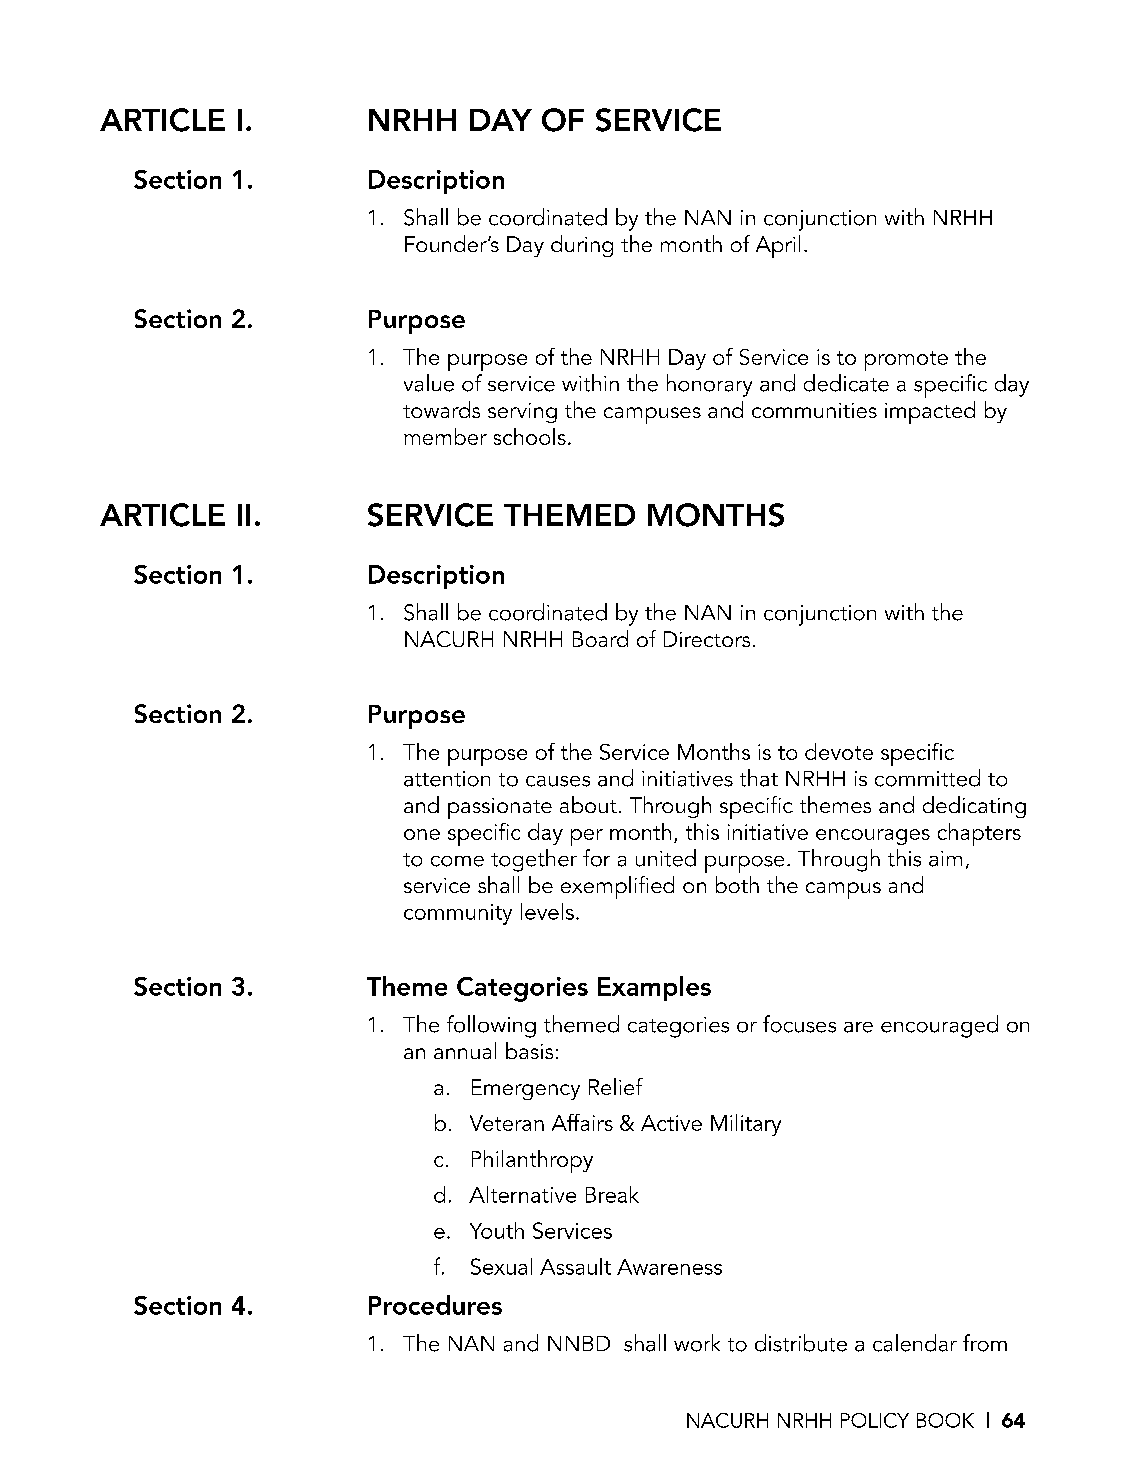  What do you see at coordinates (945, 859) in the screenshot?
I see `aim` at bounding box center [945, 859].
